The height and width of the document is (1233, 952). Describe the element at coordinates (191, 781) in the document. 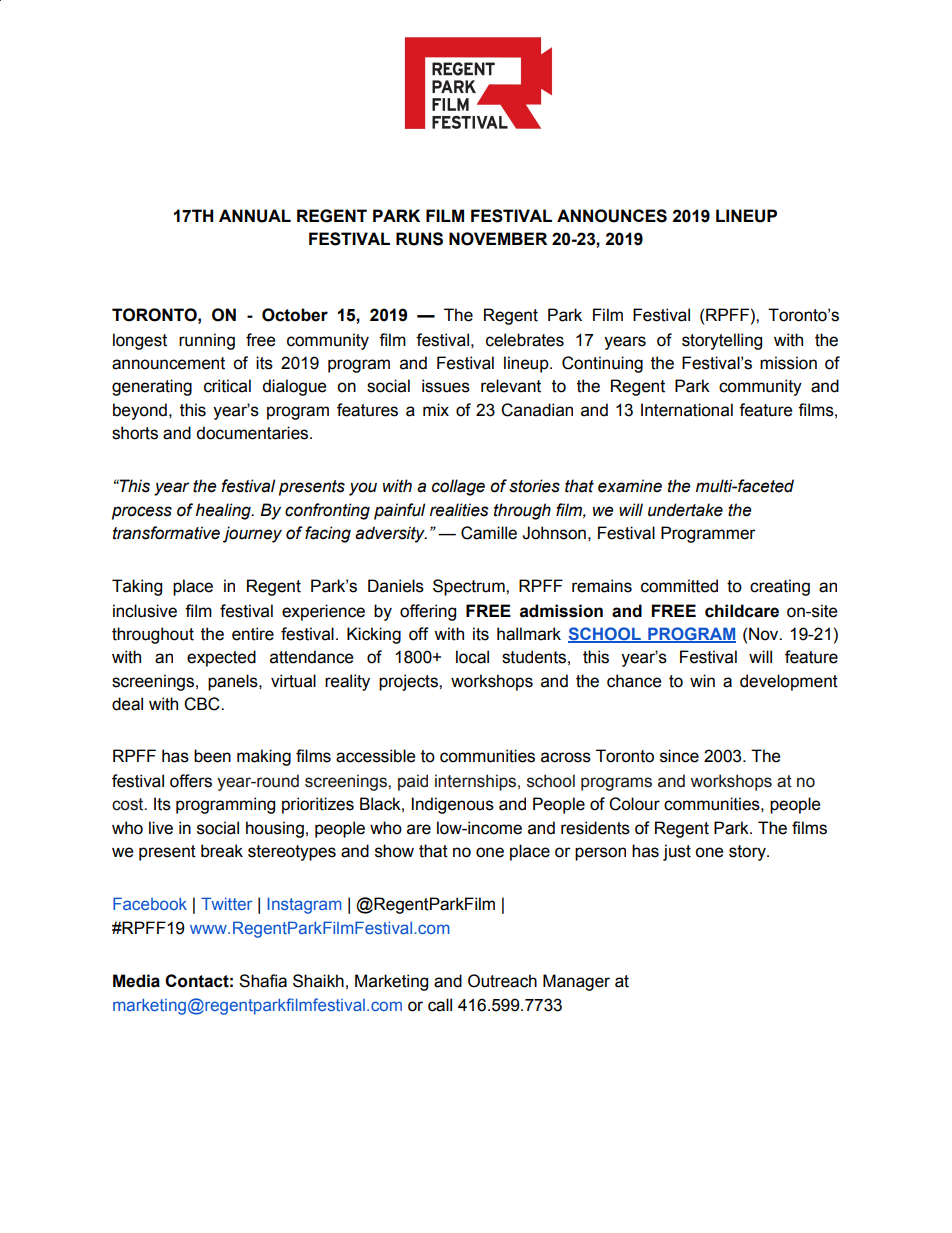

I see `offers` at that location.
